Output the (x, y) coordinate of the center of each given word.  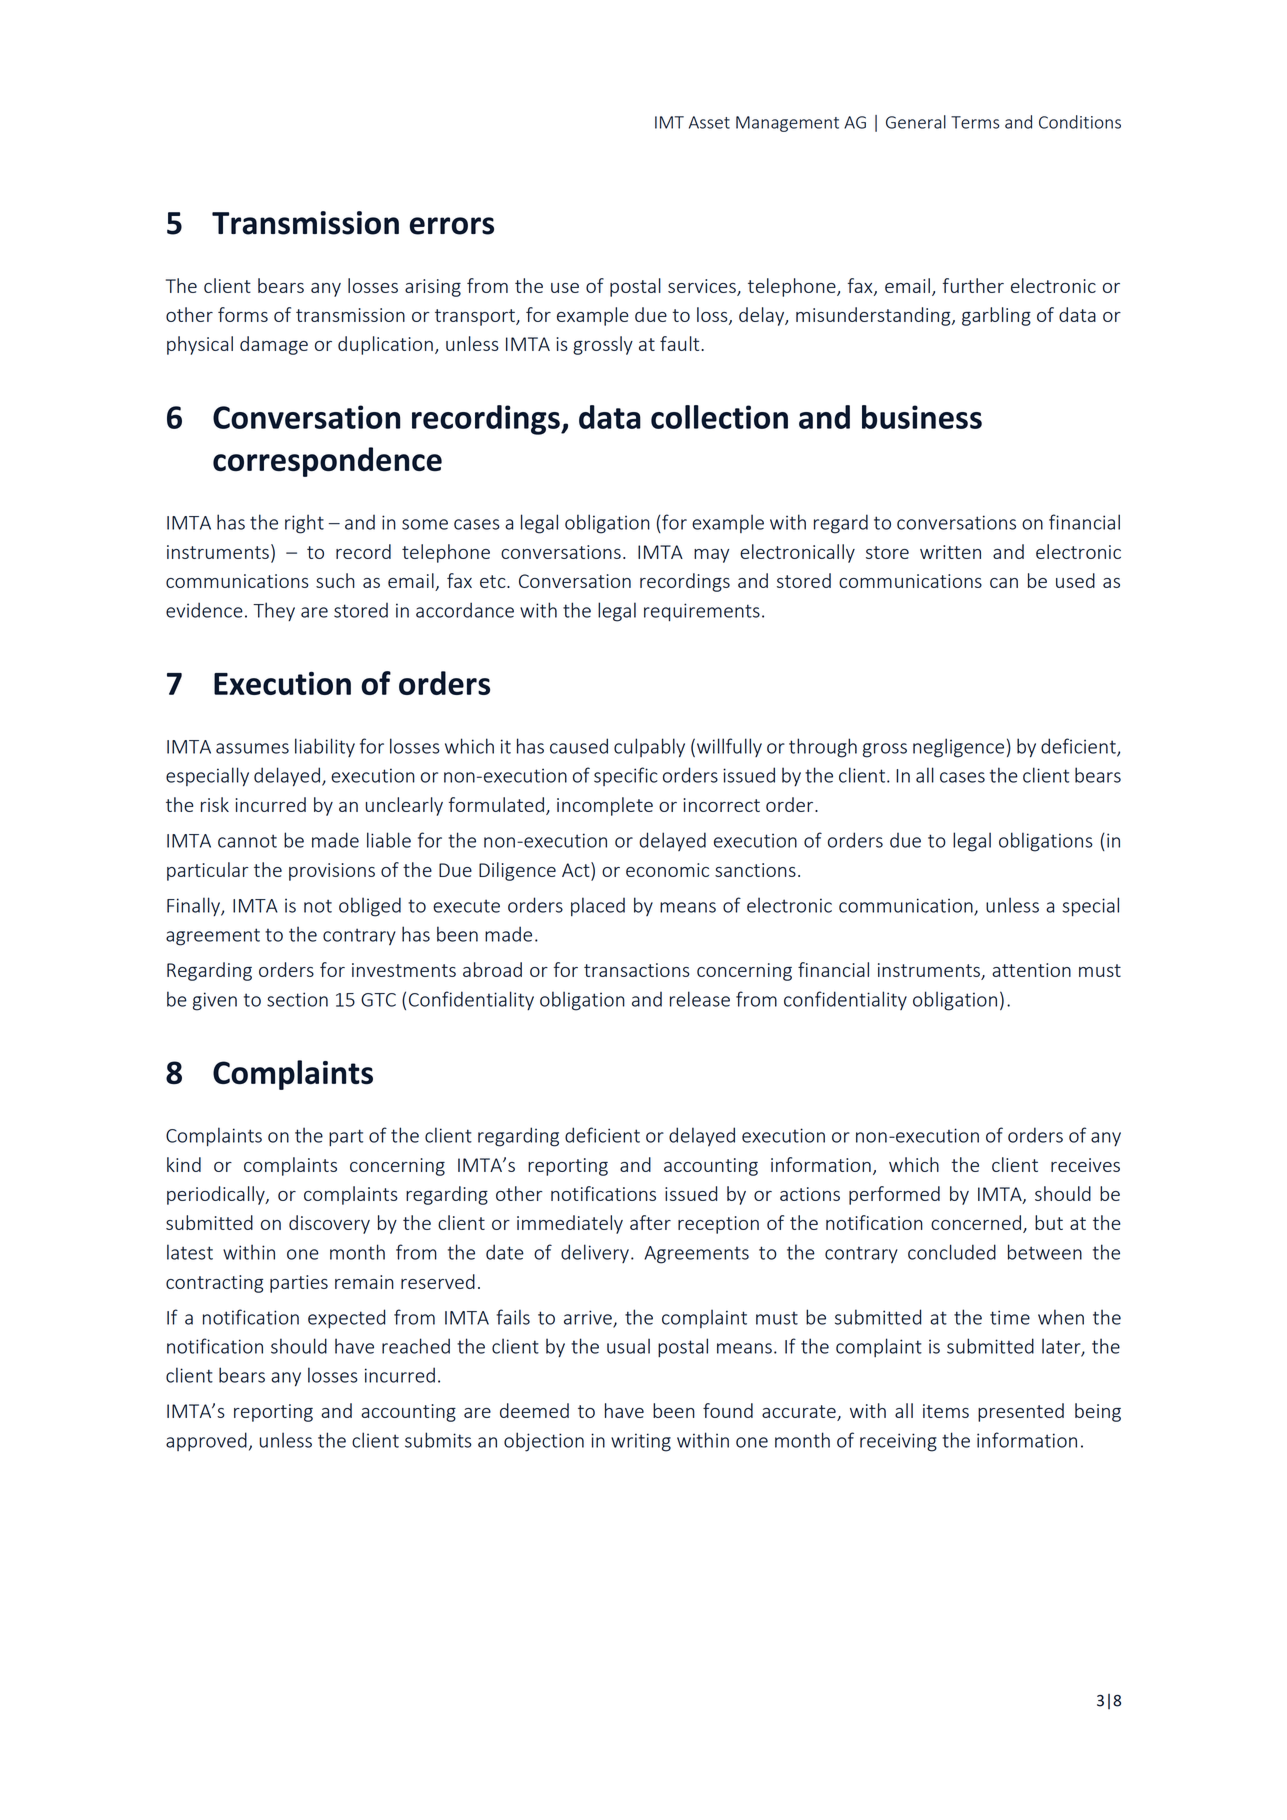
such (335, 580)
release (700, 999)
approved (206, 1441)
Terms (975, 122)
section (297, 999)
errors (452, 226)
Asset (709, 122)
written (950, 552)
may (711, 556)
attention (1031, 970)
